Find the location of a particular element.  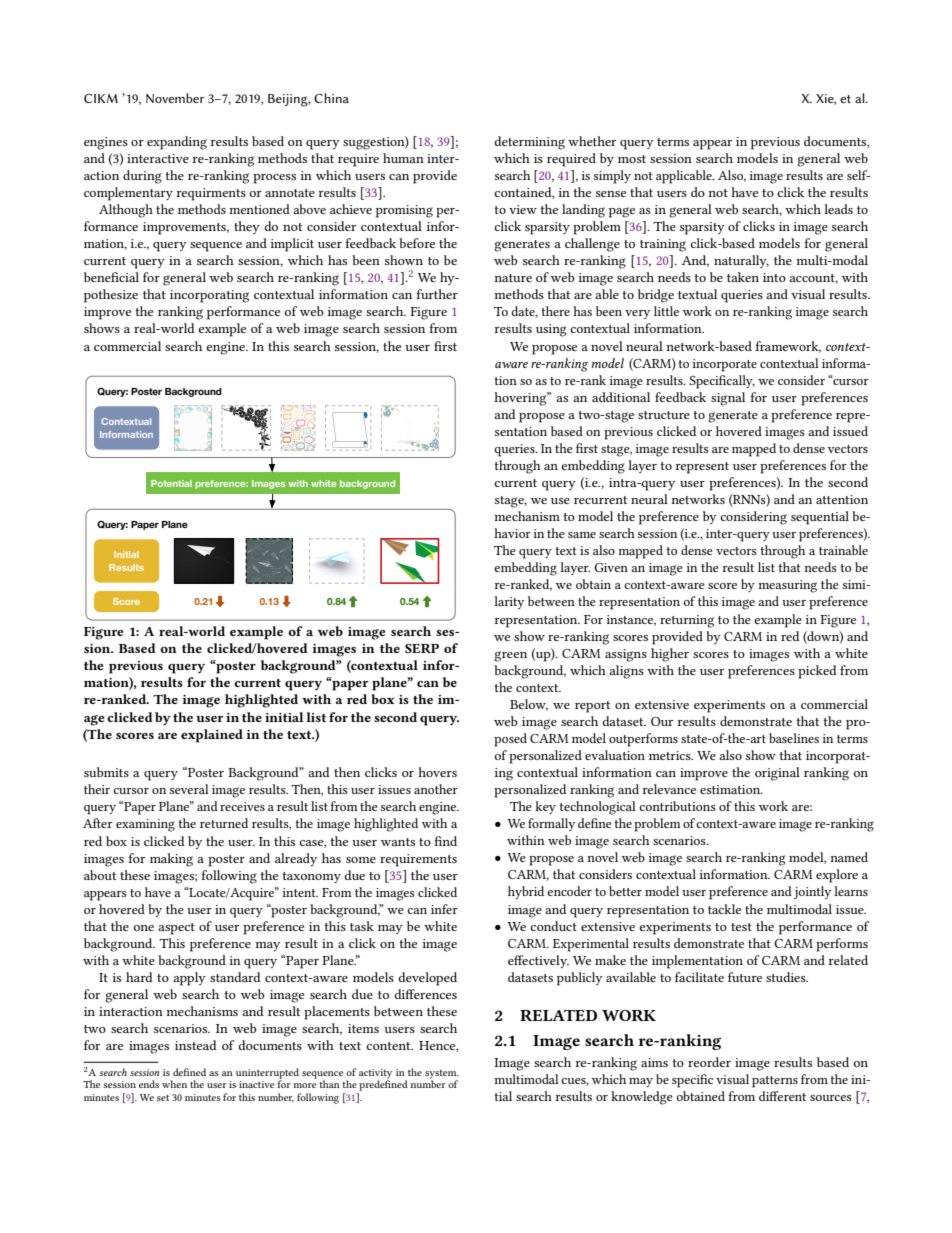

when is located at coordinates (174, 1084).
